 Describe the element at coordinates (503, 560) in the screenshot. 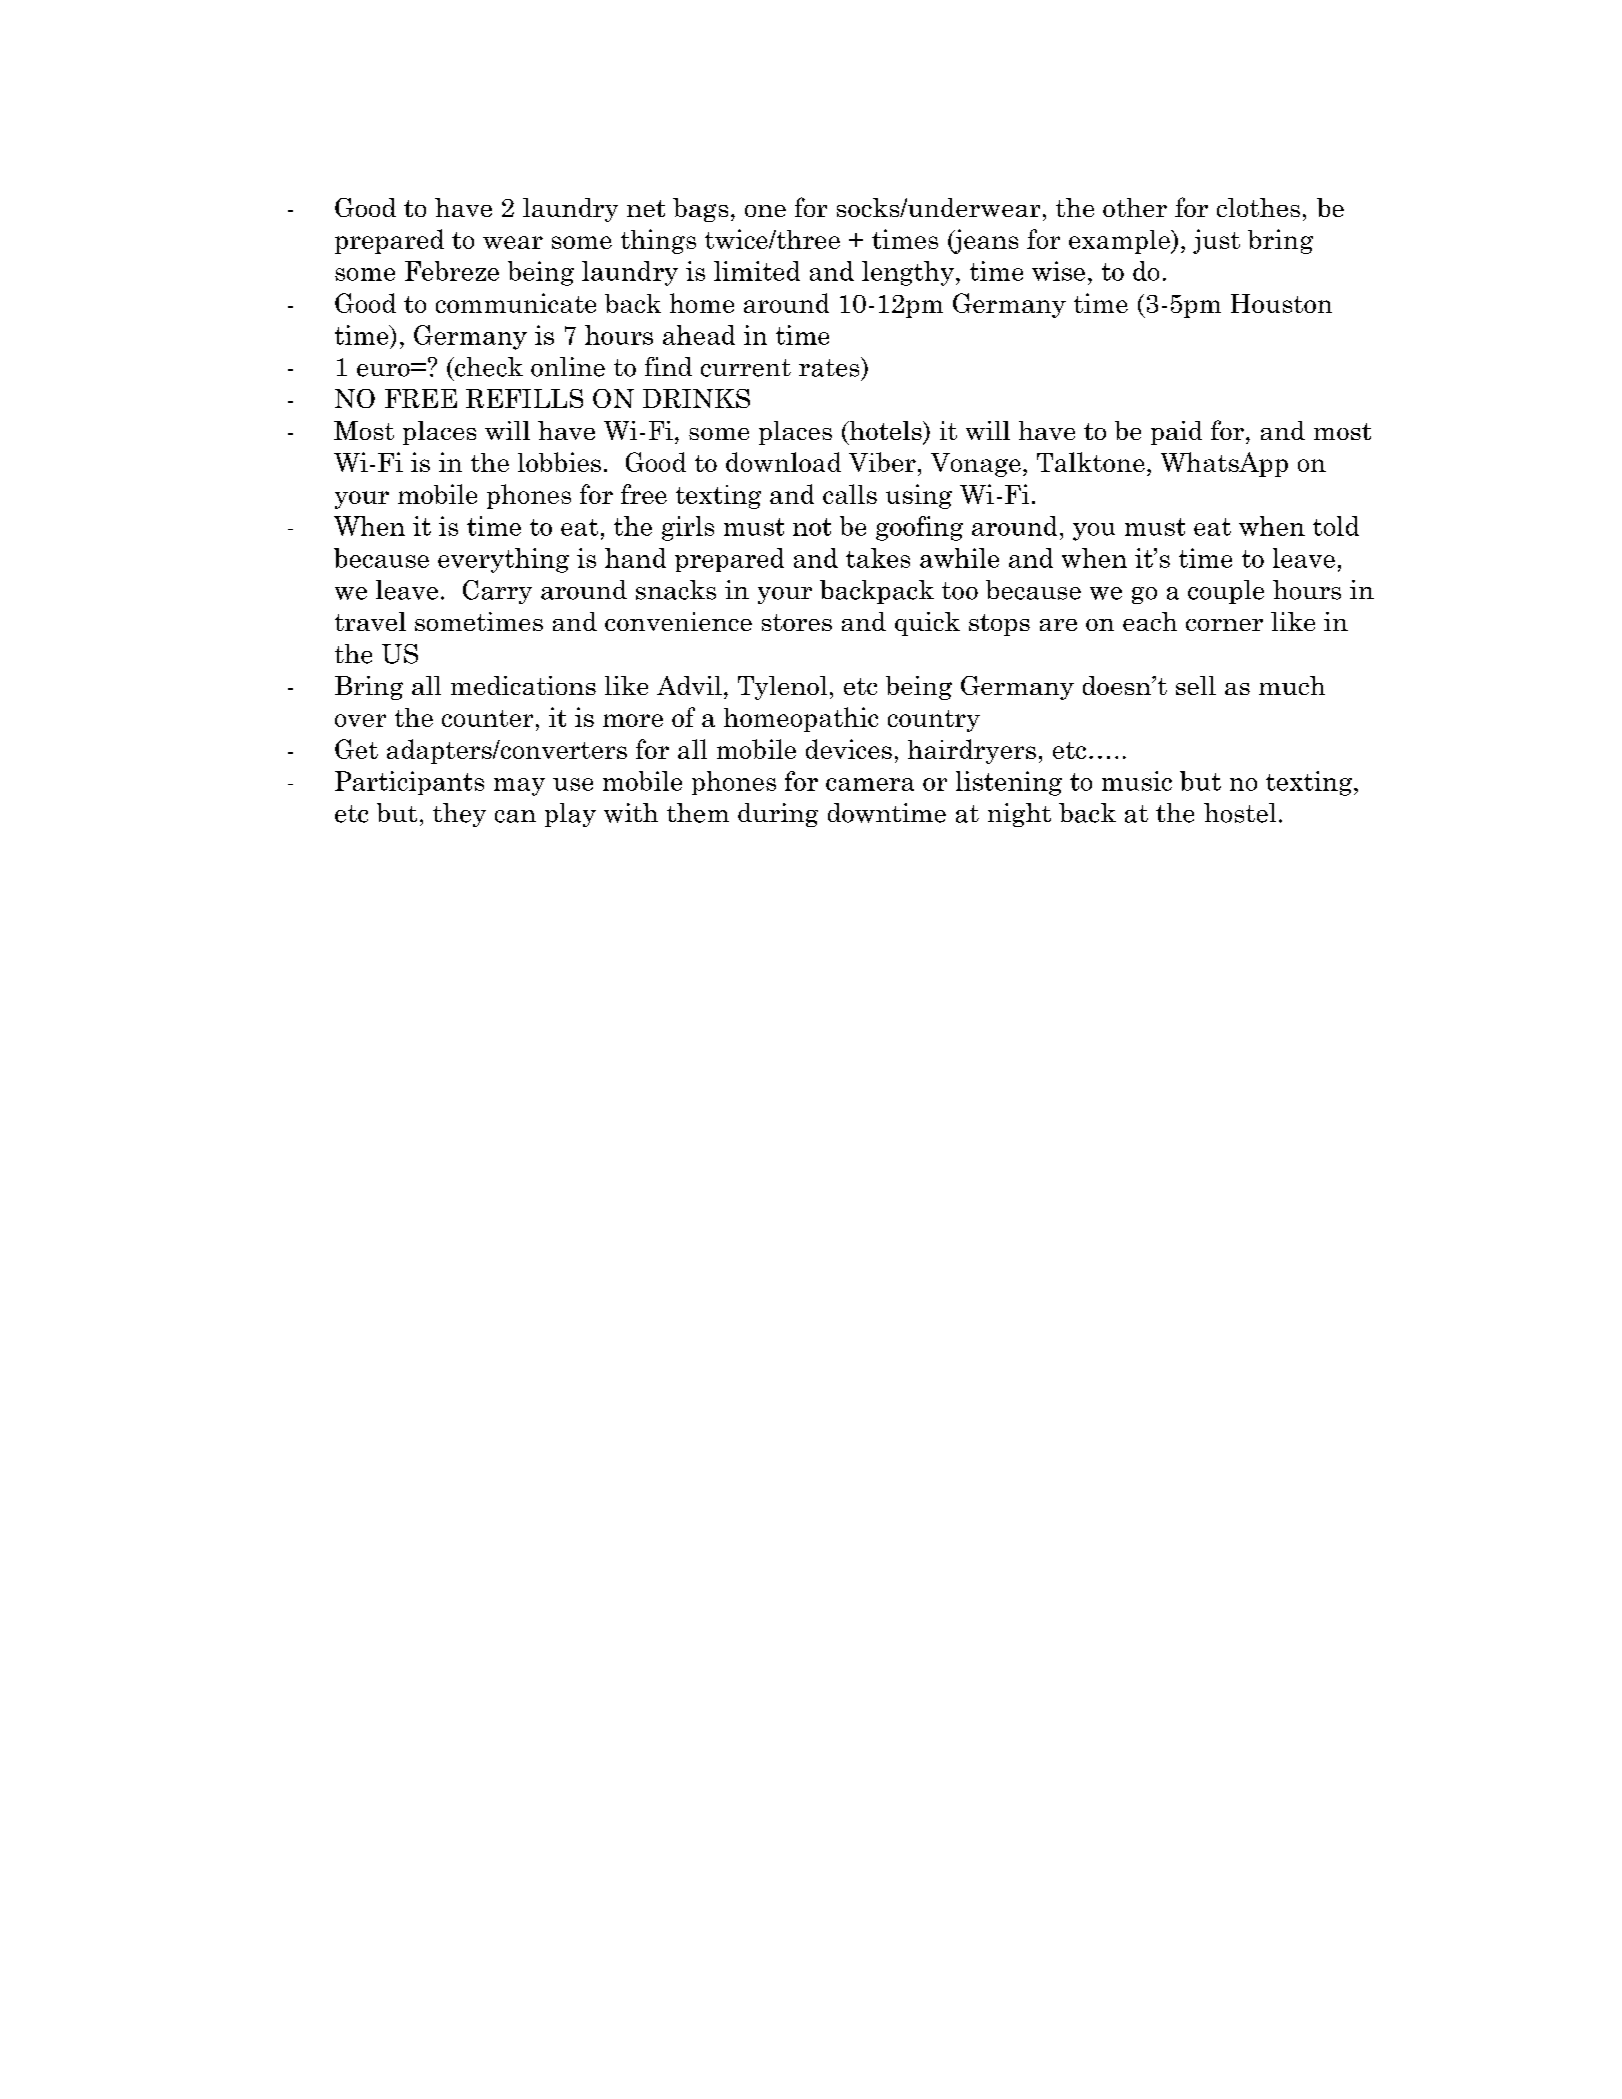

I see `everything` at that location.
